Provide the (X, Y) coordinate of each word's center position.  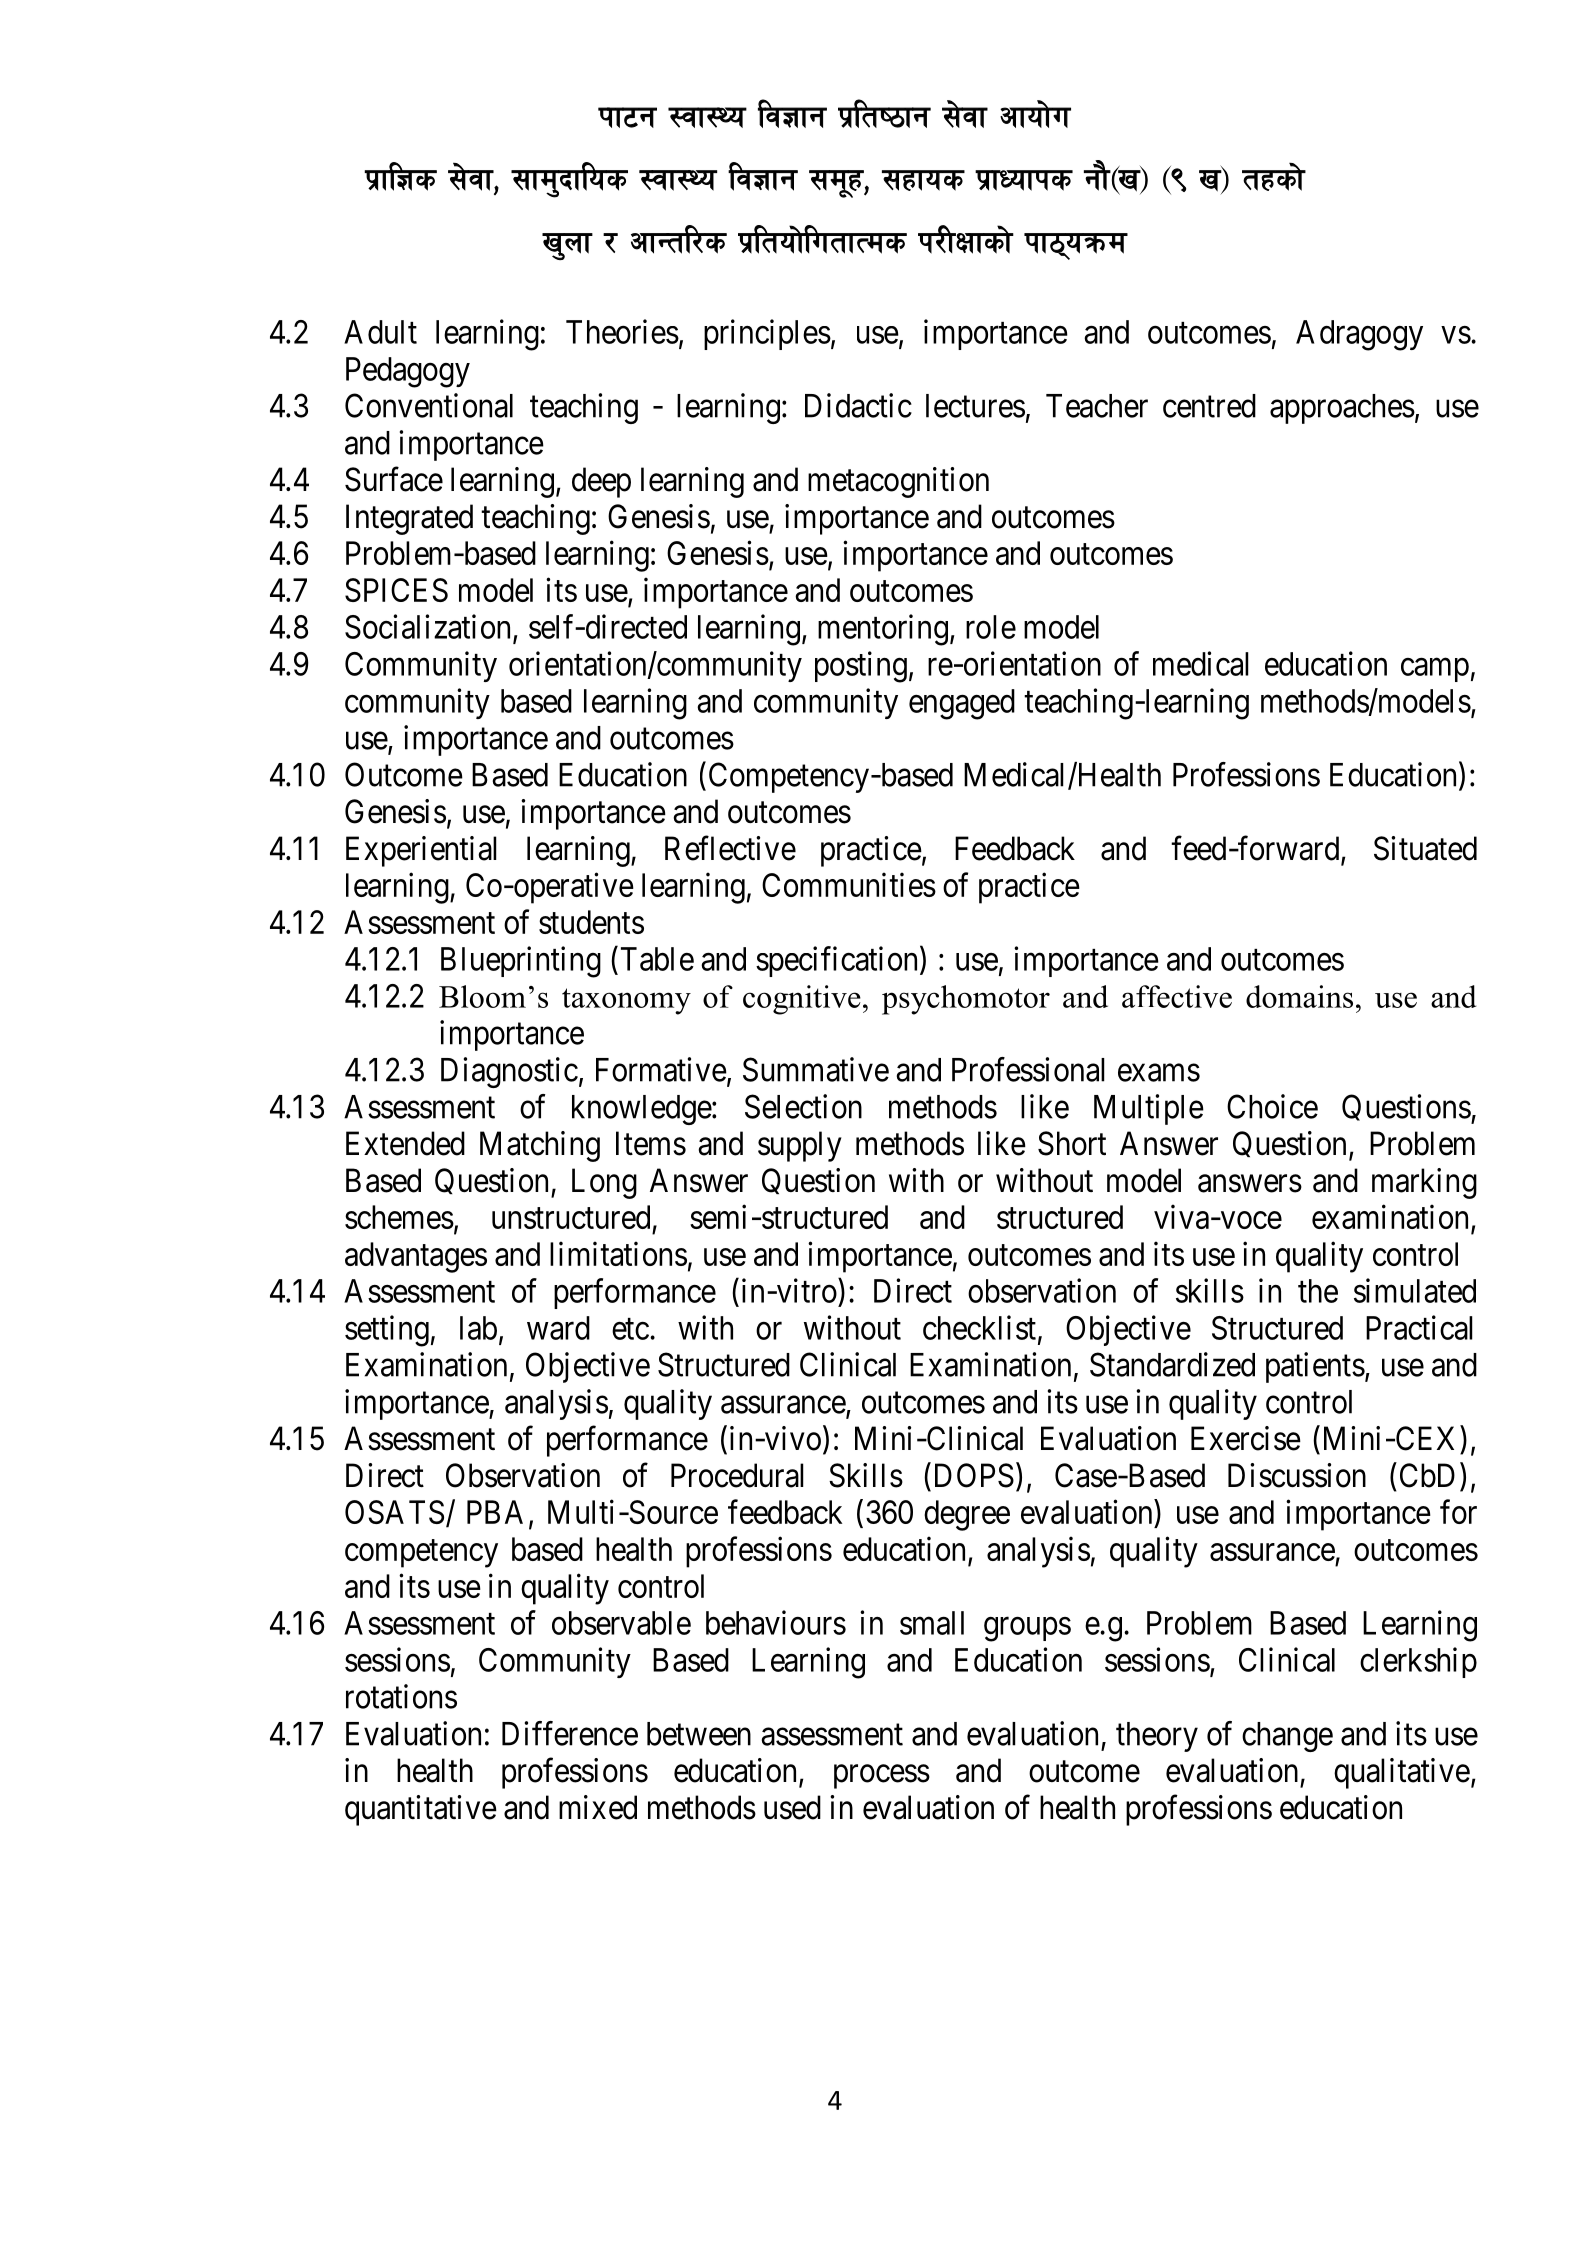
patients (1315, 1367)
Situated (1425, 848)
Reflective (730, 848)
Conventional (429, 405)
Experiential (421, 851)
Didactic (858, 405)
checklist (981, 1328)
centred (1209, 406)
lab (478, 1328)
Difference (570, 1733)
